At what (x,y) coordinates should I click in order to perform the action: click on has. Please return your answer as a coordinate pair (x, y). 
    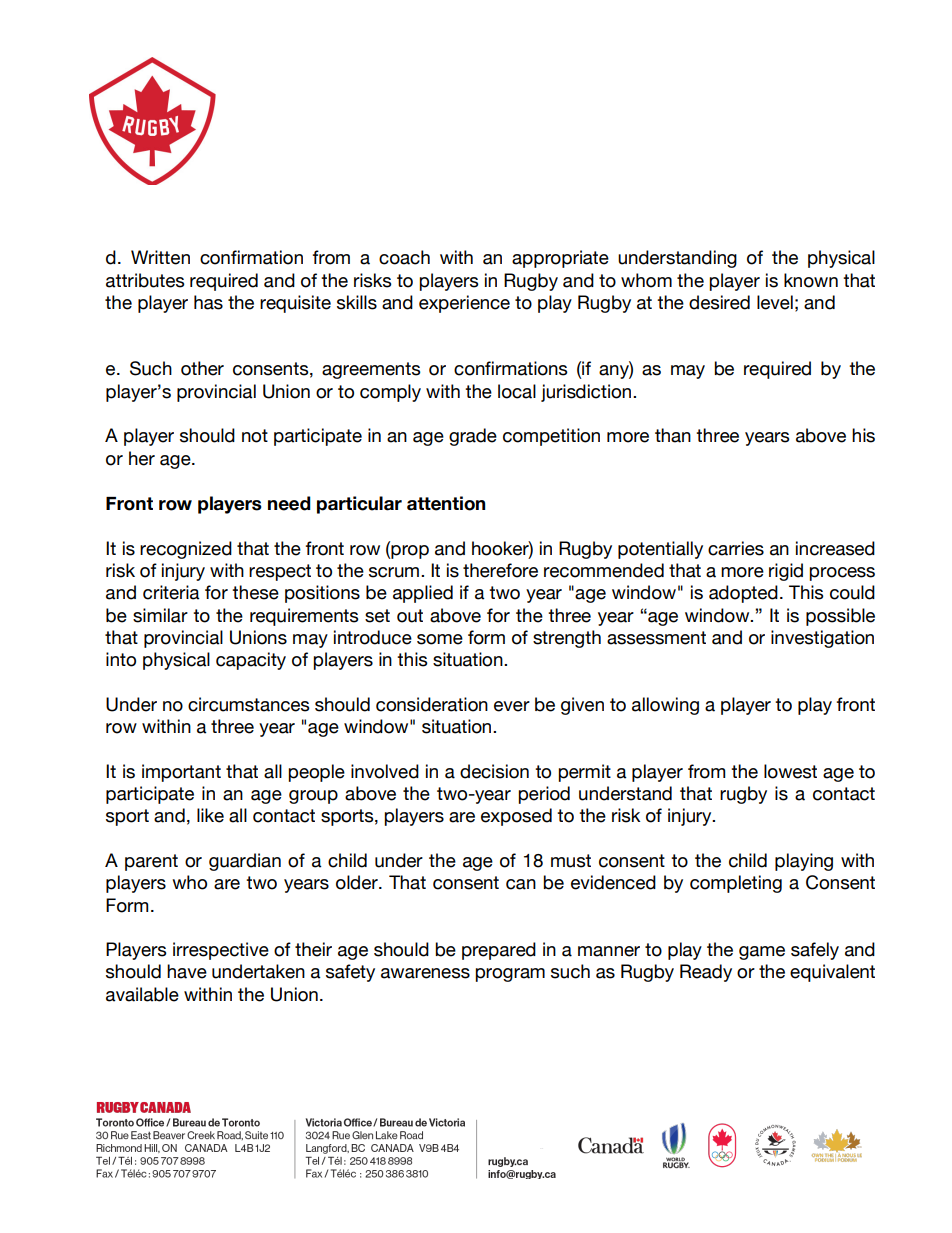
    Looking at the image, I should click on (208, 302).
